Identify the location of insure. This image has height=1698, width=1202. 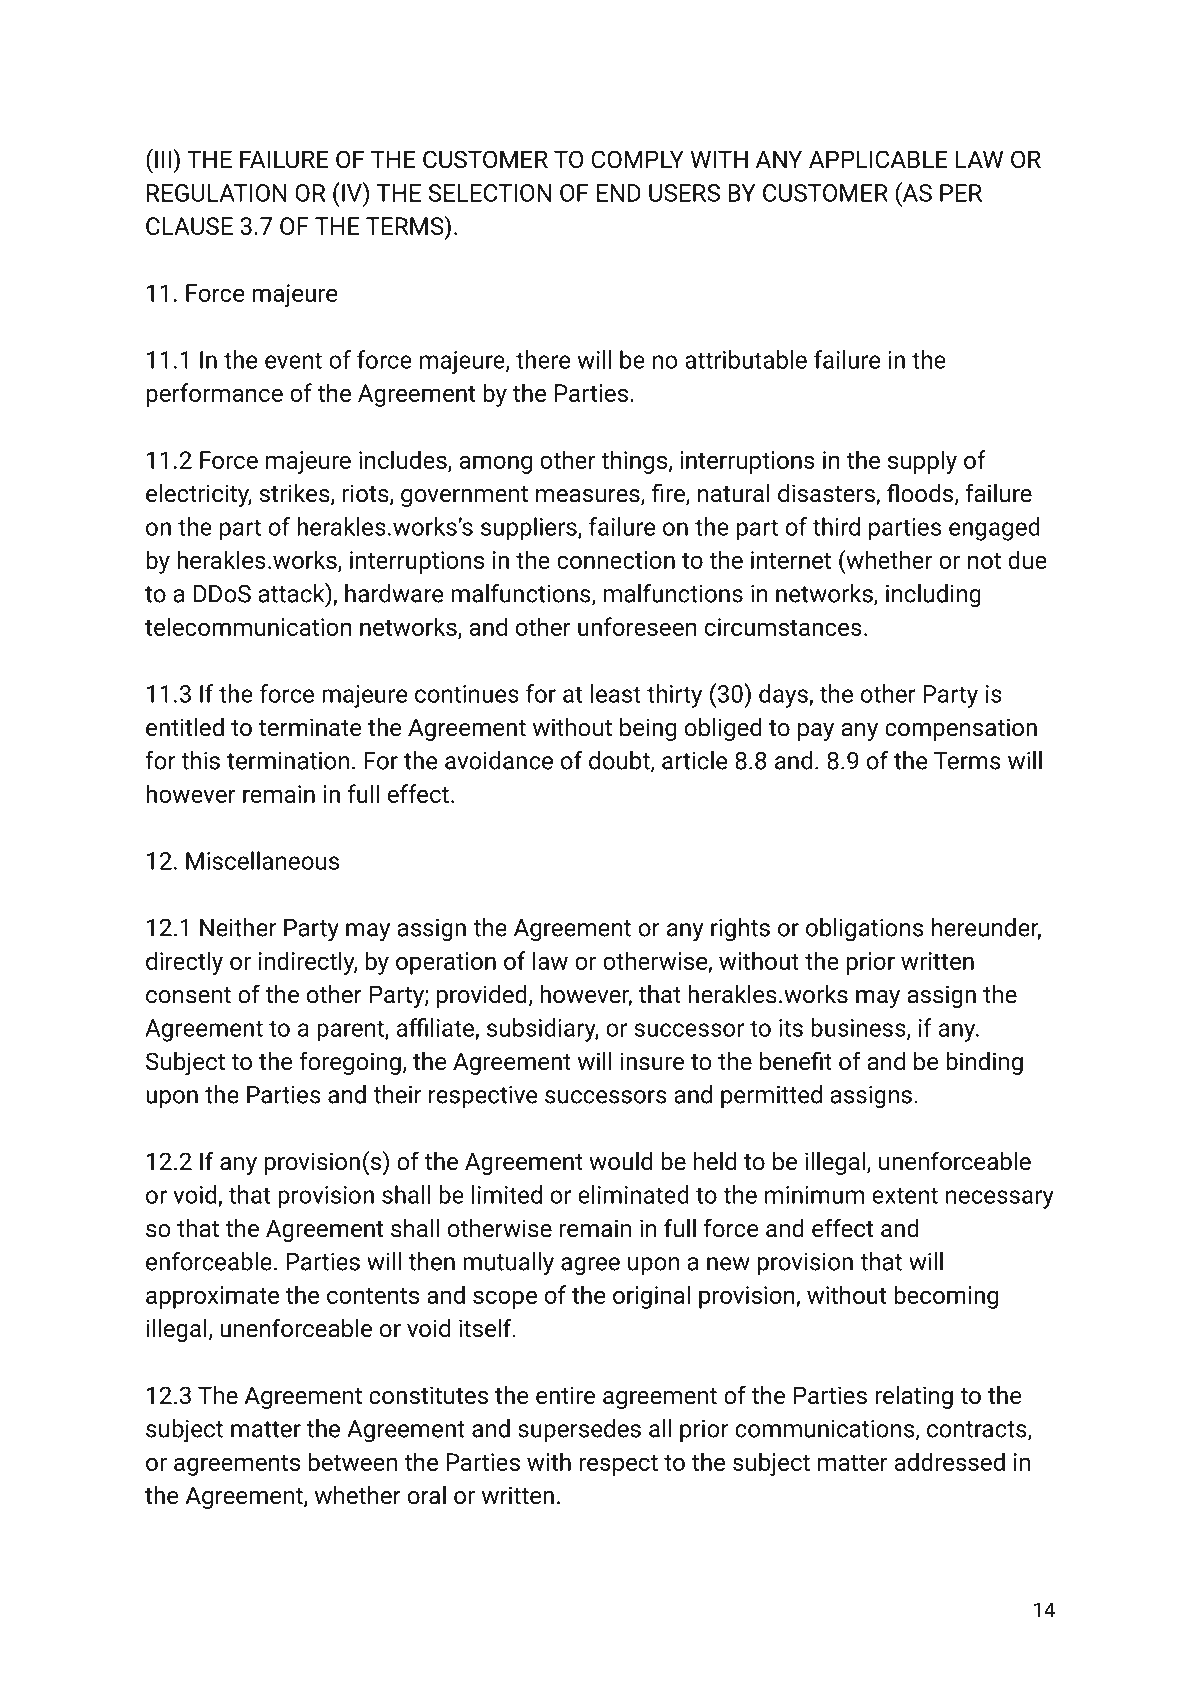
(652, 1061).
